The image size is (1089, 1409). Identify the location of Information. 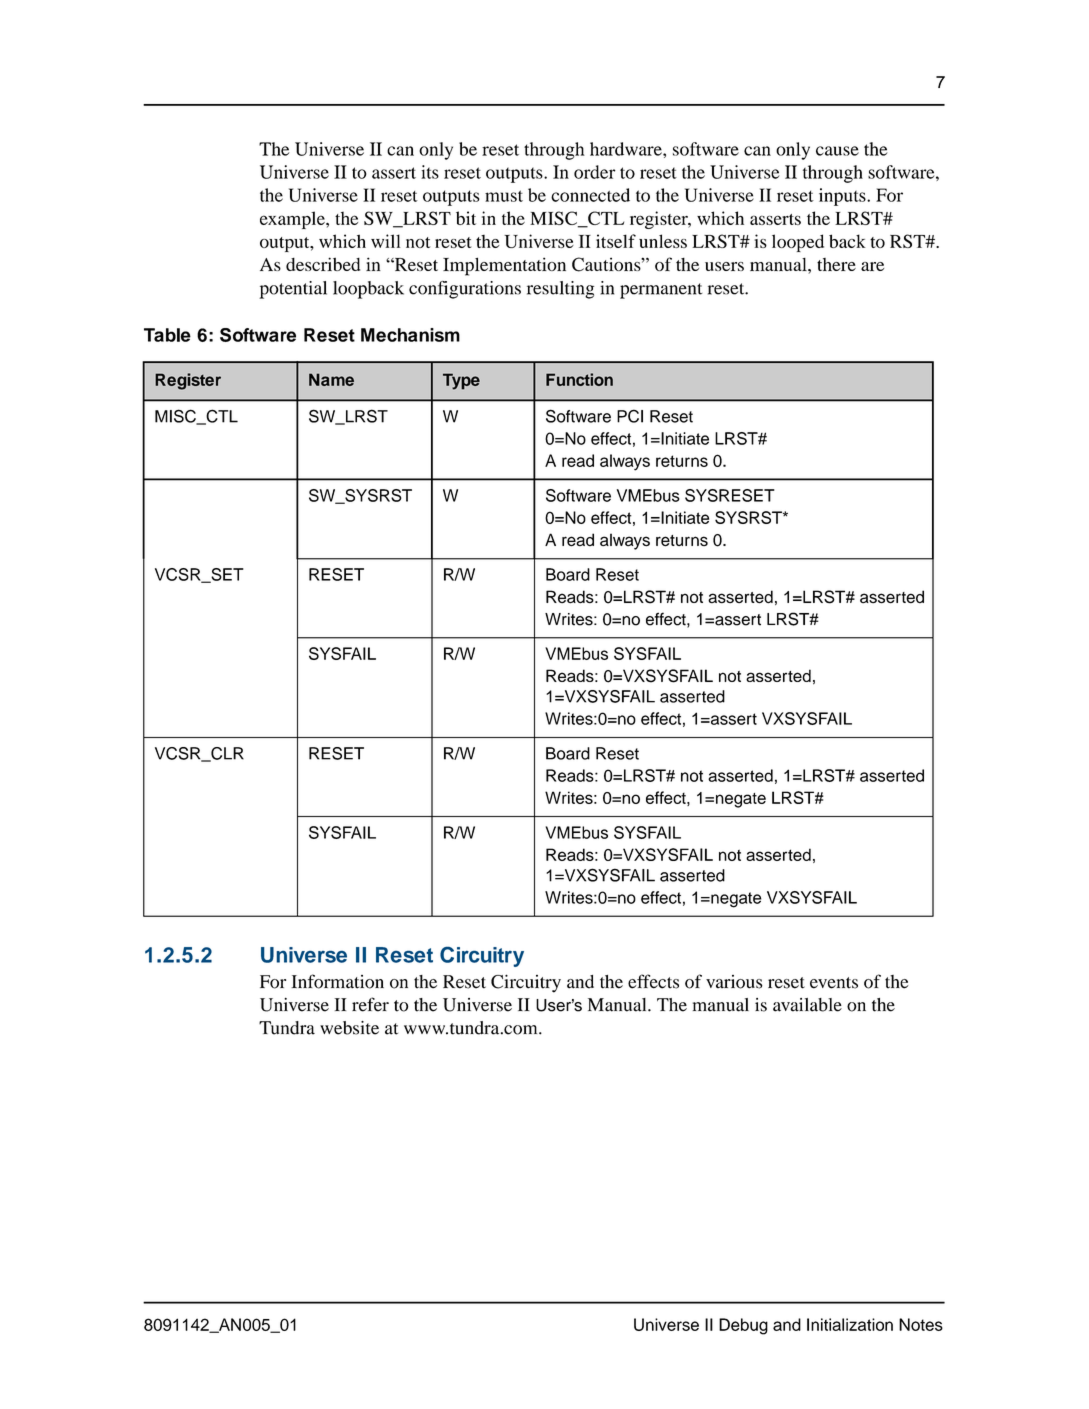
(337, 981).
